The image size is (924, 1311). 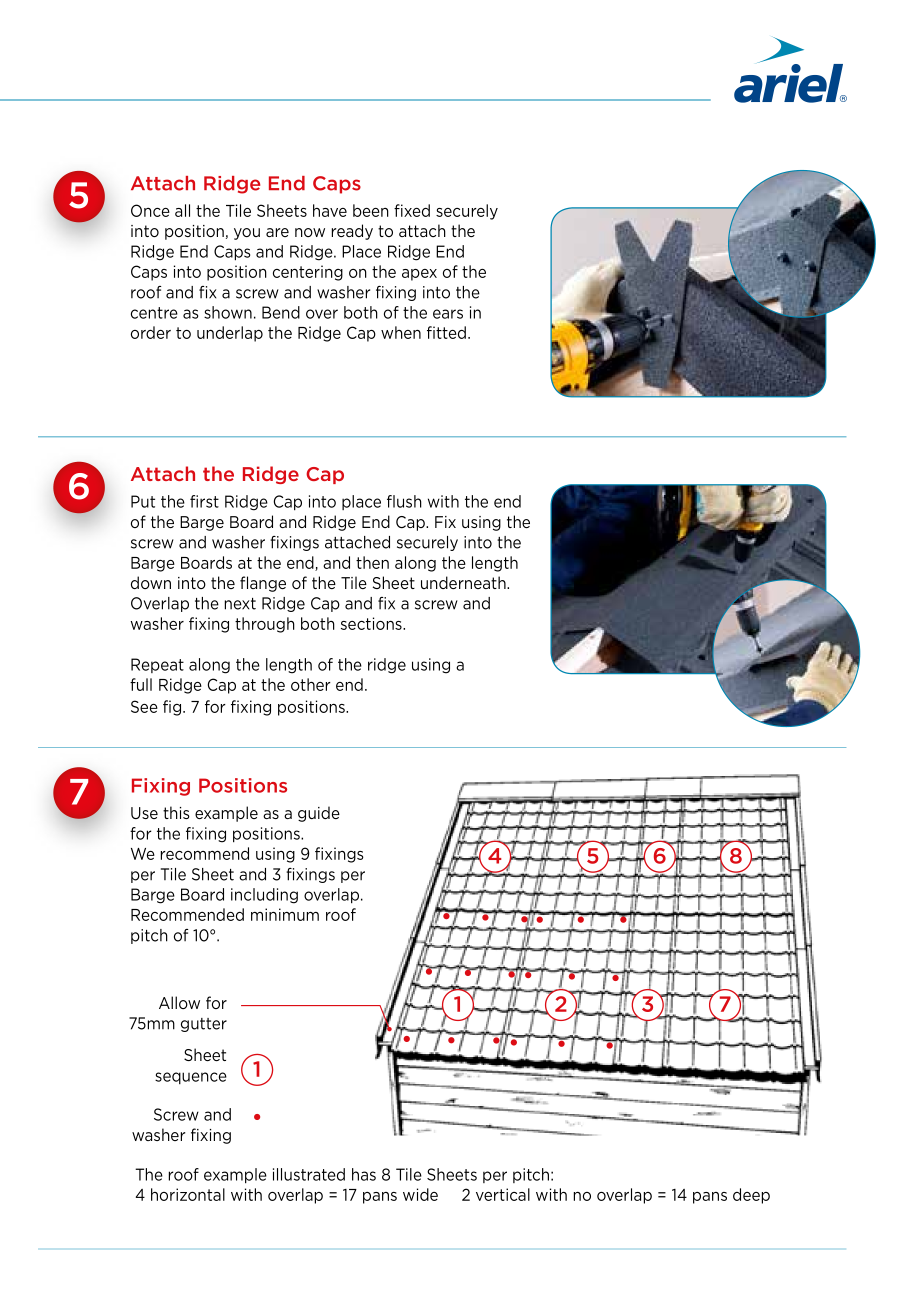 What do you see at coordinates (448, 314) in the image?
I see `ears` at bounding box center [448, 314].
